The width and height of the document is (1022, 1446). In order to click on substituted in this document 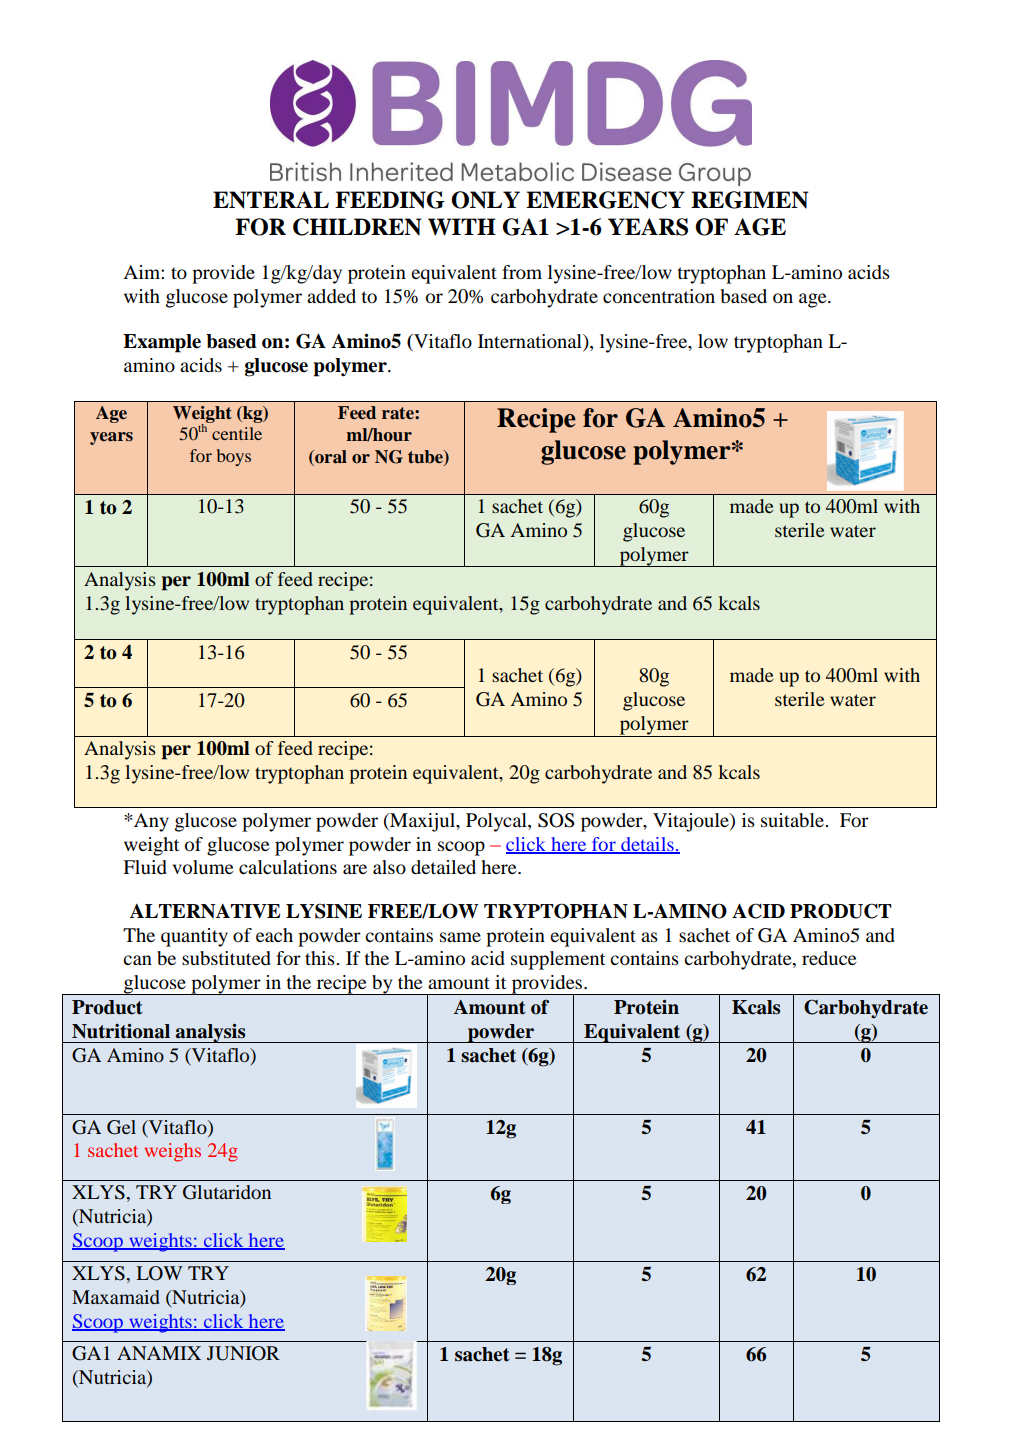, I will do `click(226, 958)`.
